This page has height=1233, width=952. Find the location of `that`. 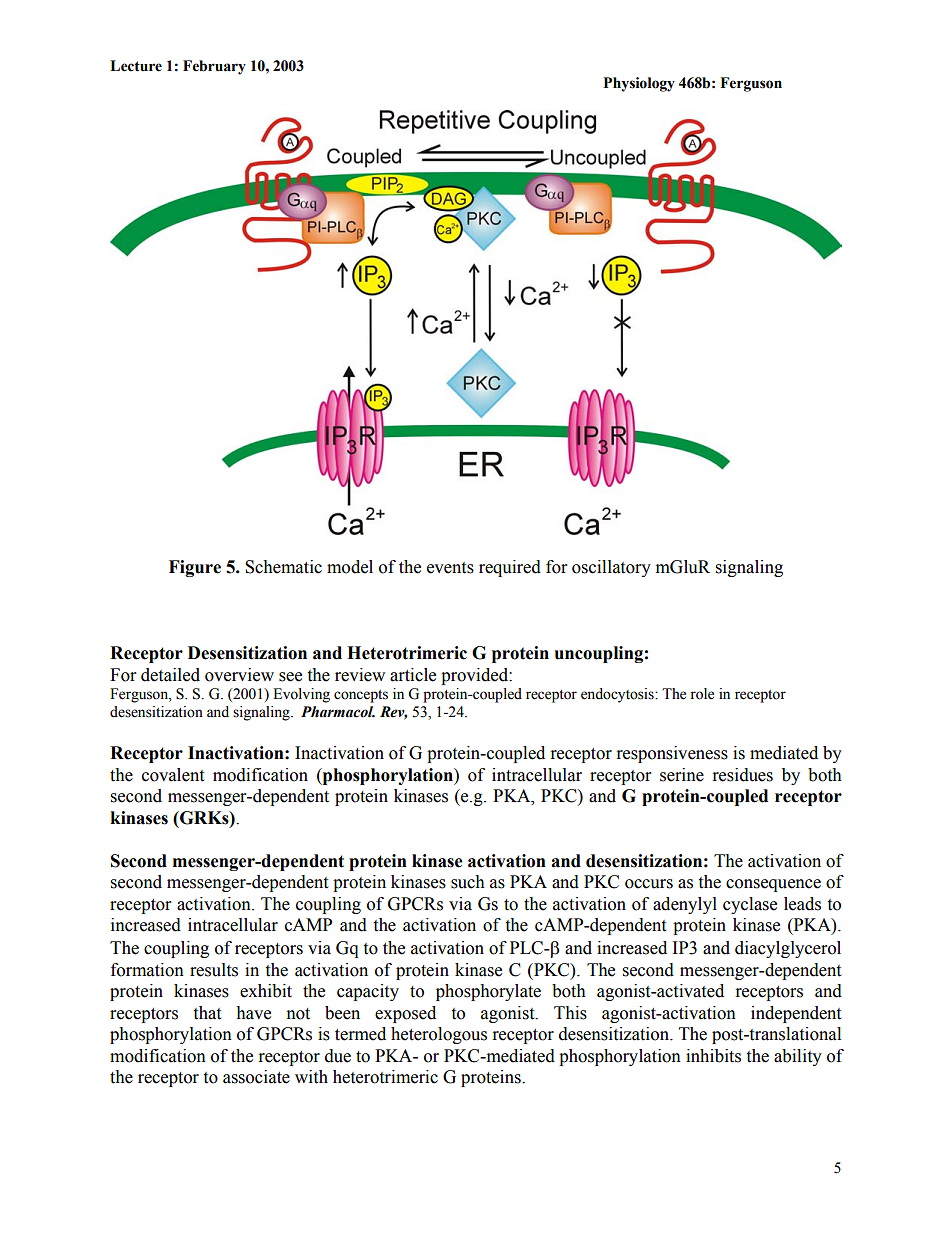

that is located at coordinates (207, 1013).
